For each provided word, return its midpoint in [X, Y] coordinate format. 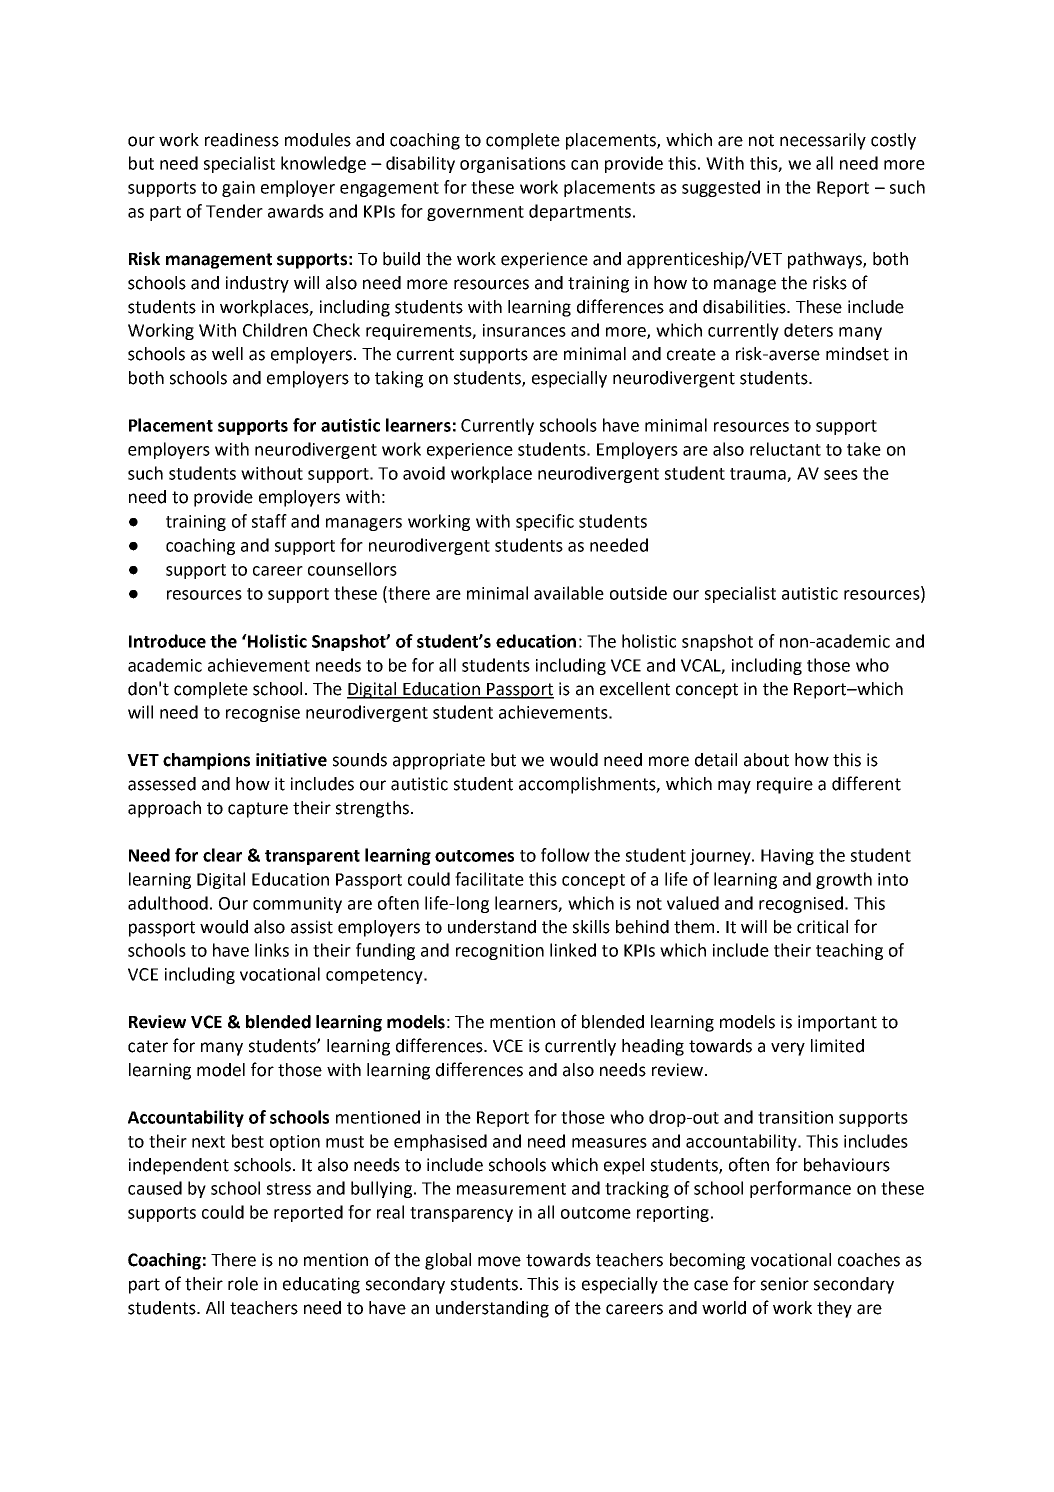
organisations [513, 165]
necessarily [823, 141]
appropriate [439, 761]
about [766, 760]
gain [238, 189]
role [243, 1284]
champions [206, 761]
